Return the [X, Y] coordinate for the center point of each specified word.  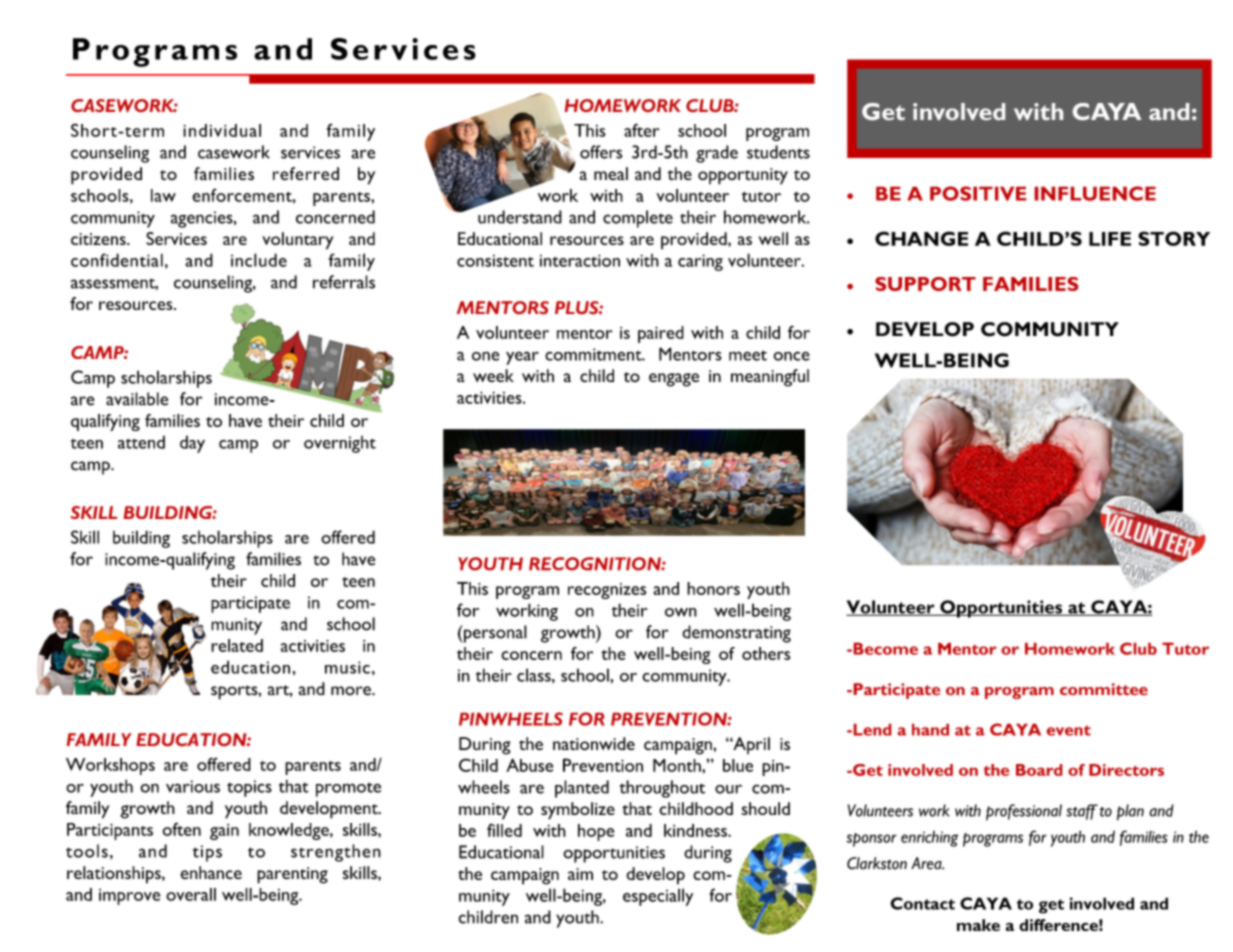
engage [674, 380]
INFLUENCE [1095, 193]
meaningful [770, 378]
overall [191, 894]
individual [222, 130]
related [237, 645]
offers [601, 152]
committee [1104, 689]
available [137, 399]
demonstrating [736, 634]
